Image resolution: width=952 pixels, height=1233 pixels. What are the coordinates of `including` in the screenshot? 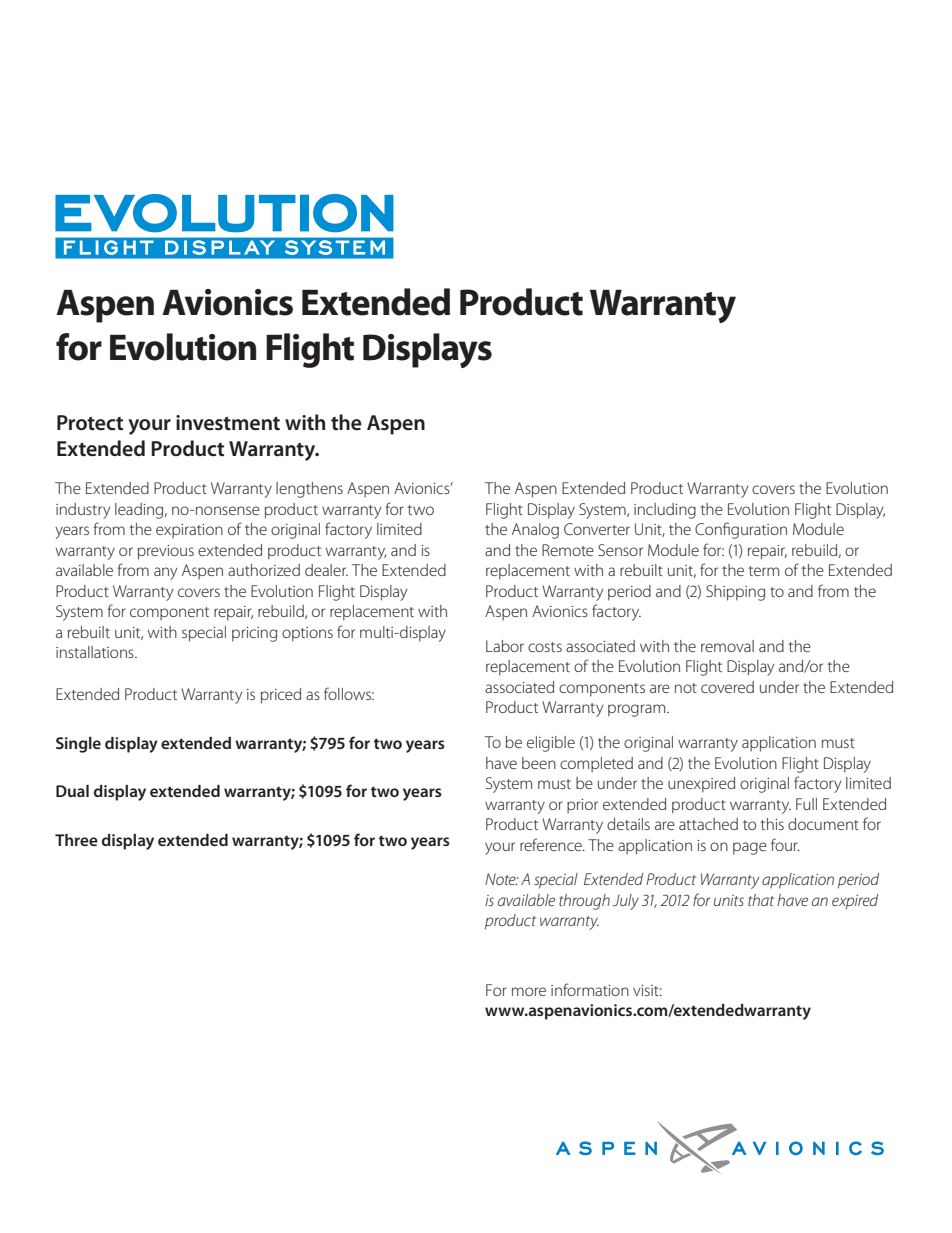 It's located at (665, 511).
